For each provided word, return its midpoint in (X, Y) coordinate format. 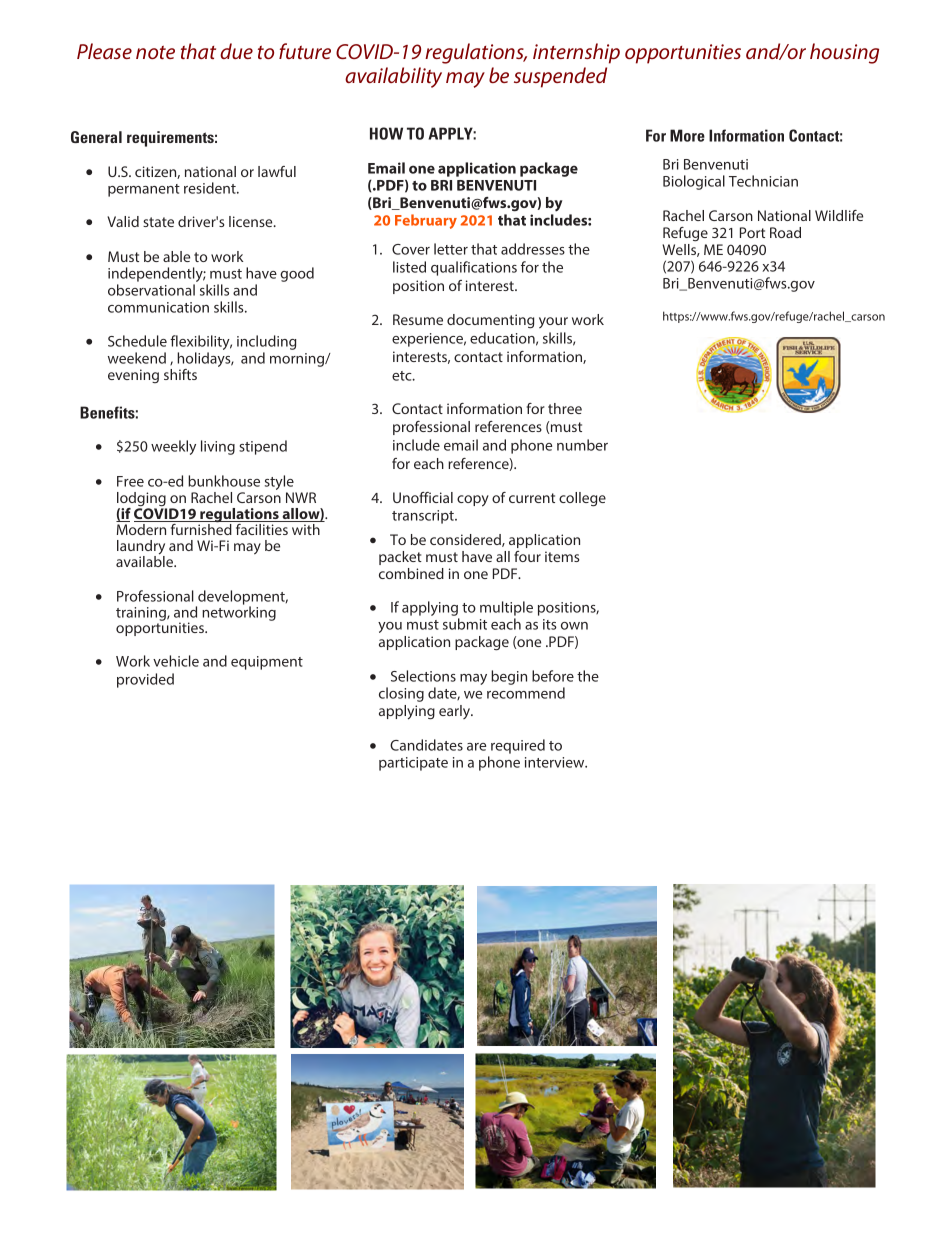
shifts (180, 374)
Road (785, 232)
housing (844, 53)
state (158, 222)
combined (411, 573)
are (476, 747)
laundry (141, 548)
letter (451, 249)
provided (145, 680)
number (582, 445)
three (565, 408)
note (155, 52)
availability (393, 77)
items (562, 556)
